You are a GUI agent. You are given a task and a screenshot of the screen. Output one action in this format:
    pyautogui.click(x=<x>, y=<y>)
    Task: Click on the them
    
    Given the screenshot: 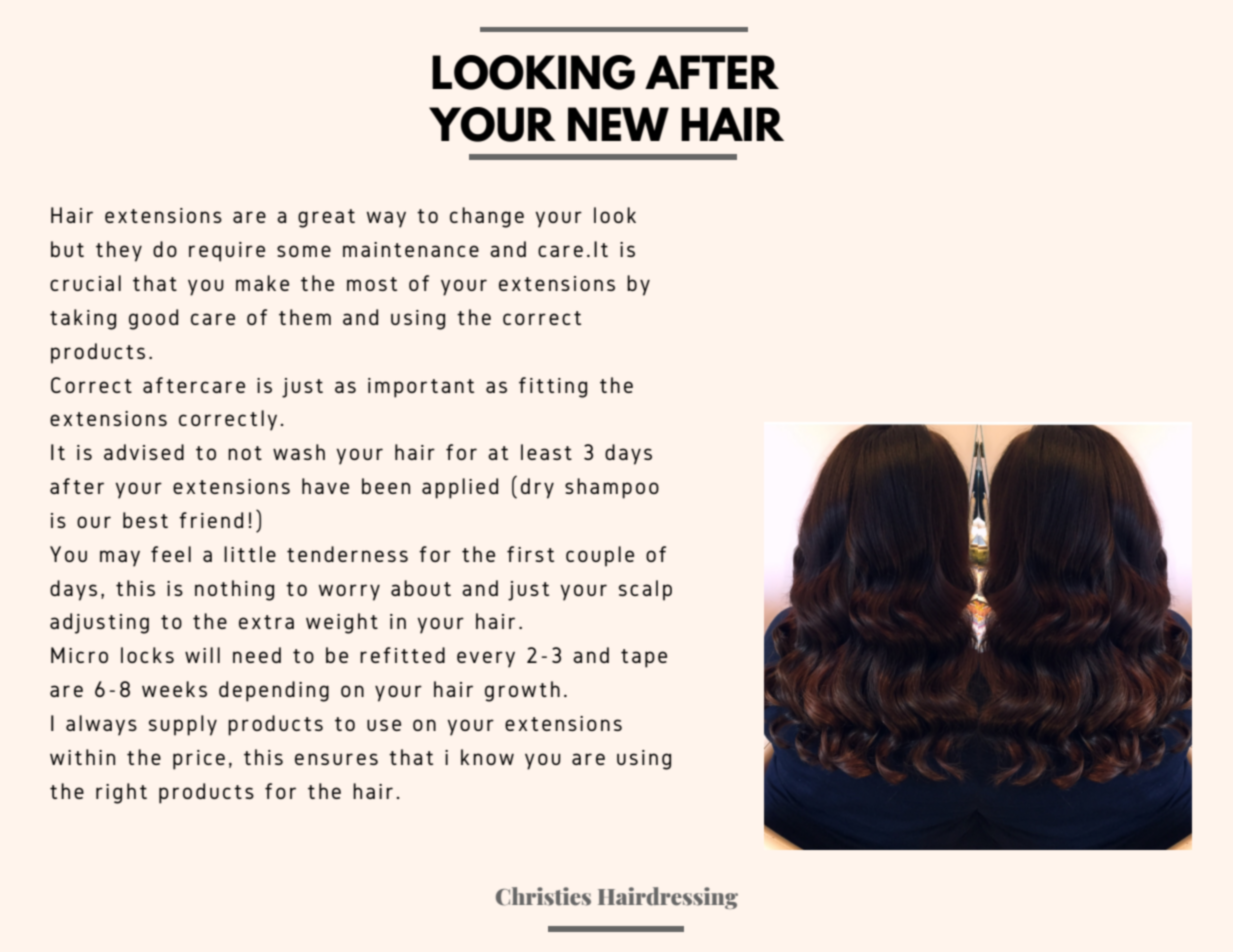 What is the action you would take?
    pyautogui.click(x=305, y=317)
